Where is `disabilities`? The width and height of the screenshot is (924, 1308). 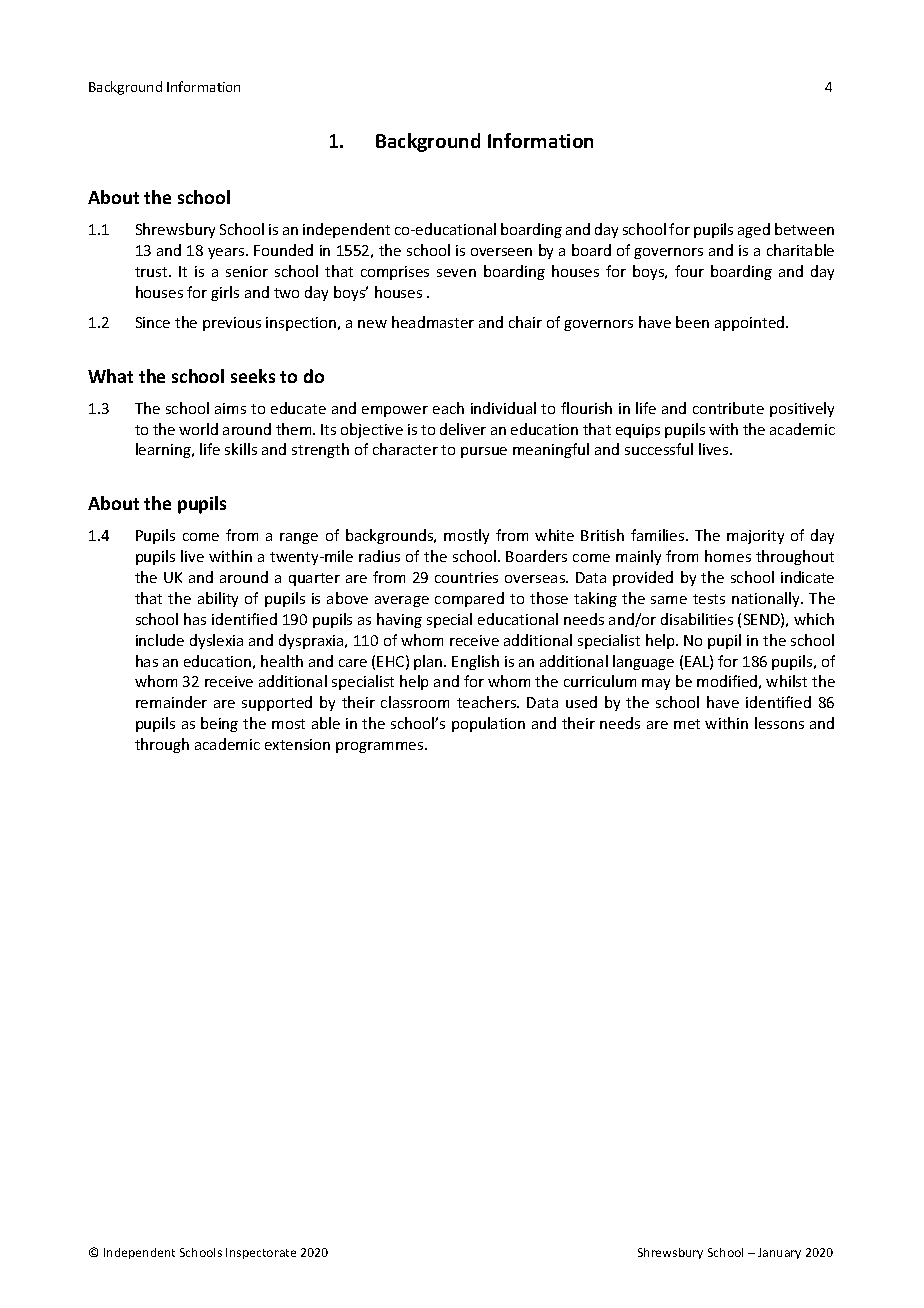 disabilities is located at coordinates (697, 619).
